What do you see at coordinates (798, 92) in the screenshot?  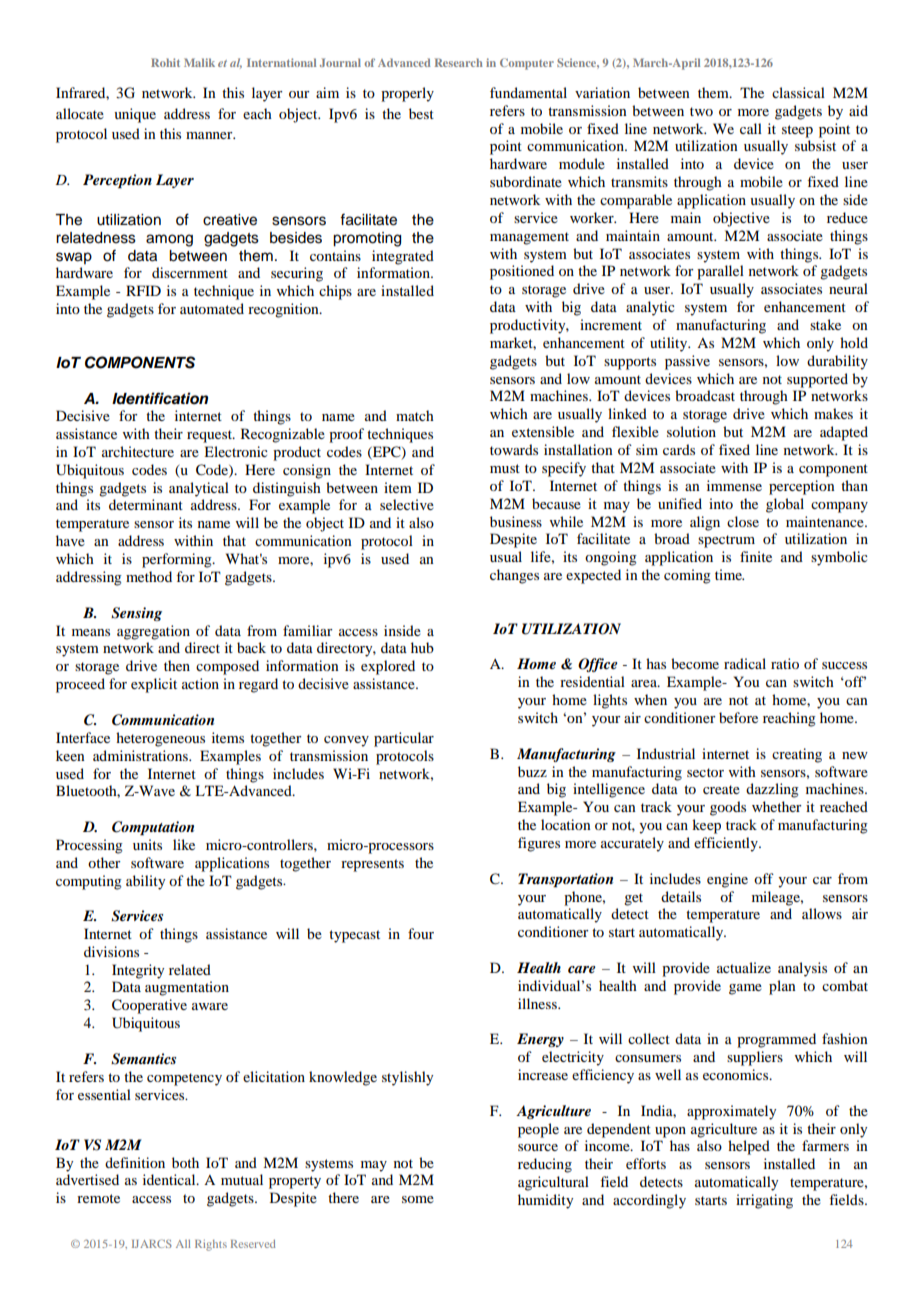 I see `classical` at bounding box center [798, 92].
